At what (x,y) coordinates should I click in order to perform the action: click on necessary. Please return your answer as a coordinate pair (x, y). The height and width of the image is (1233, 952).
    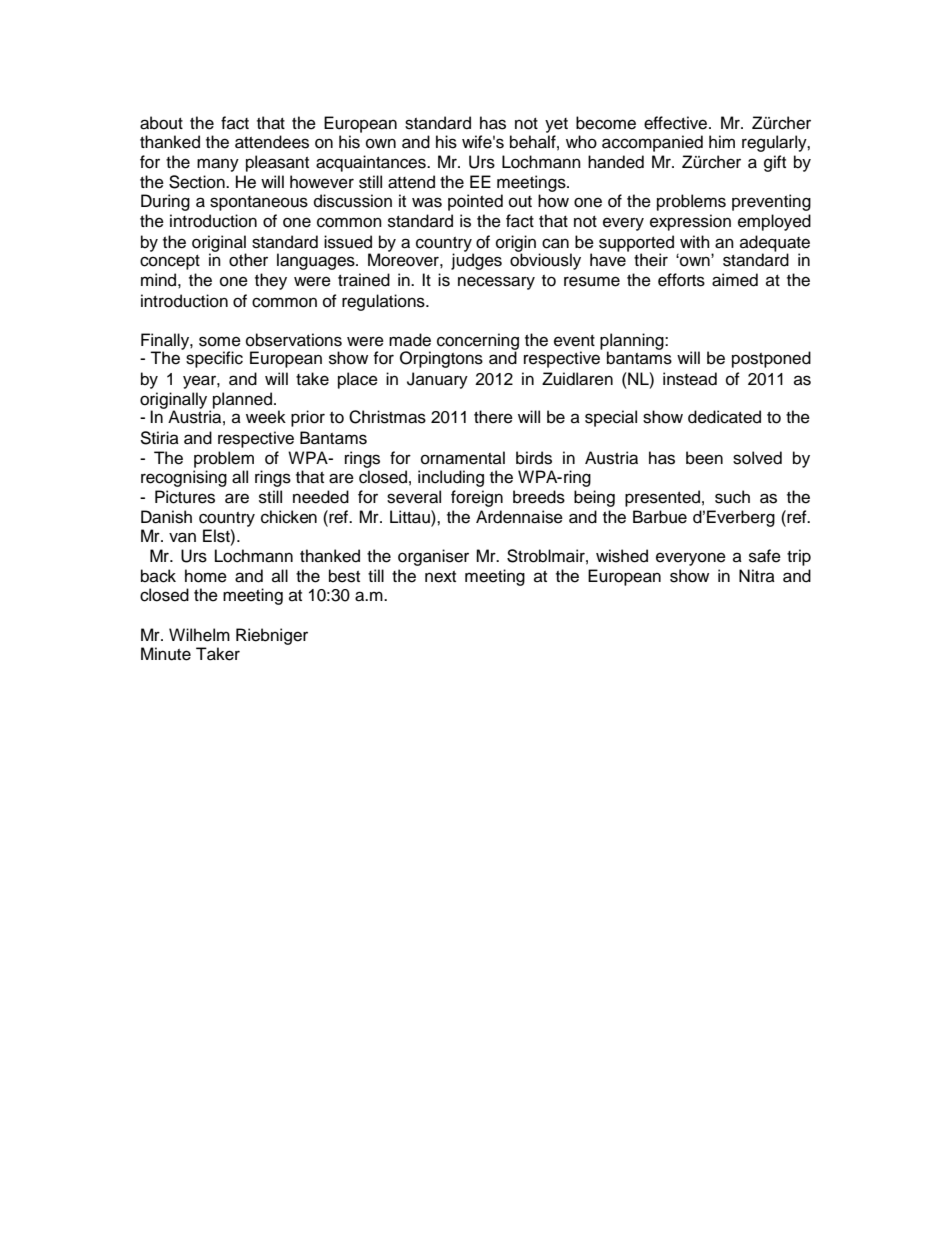
    Looking at the image, I should click on (496, 283).
